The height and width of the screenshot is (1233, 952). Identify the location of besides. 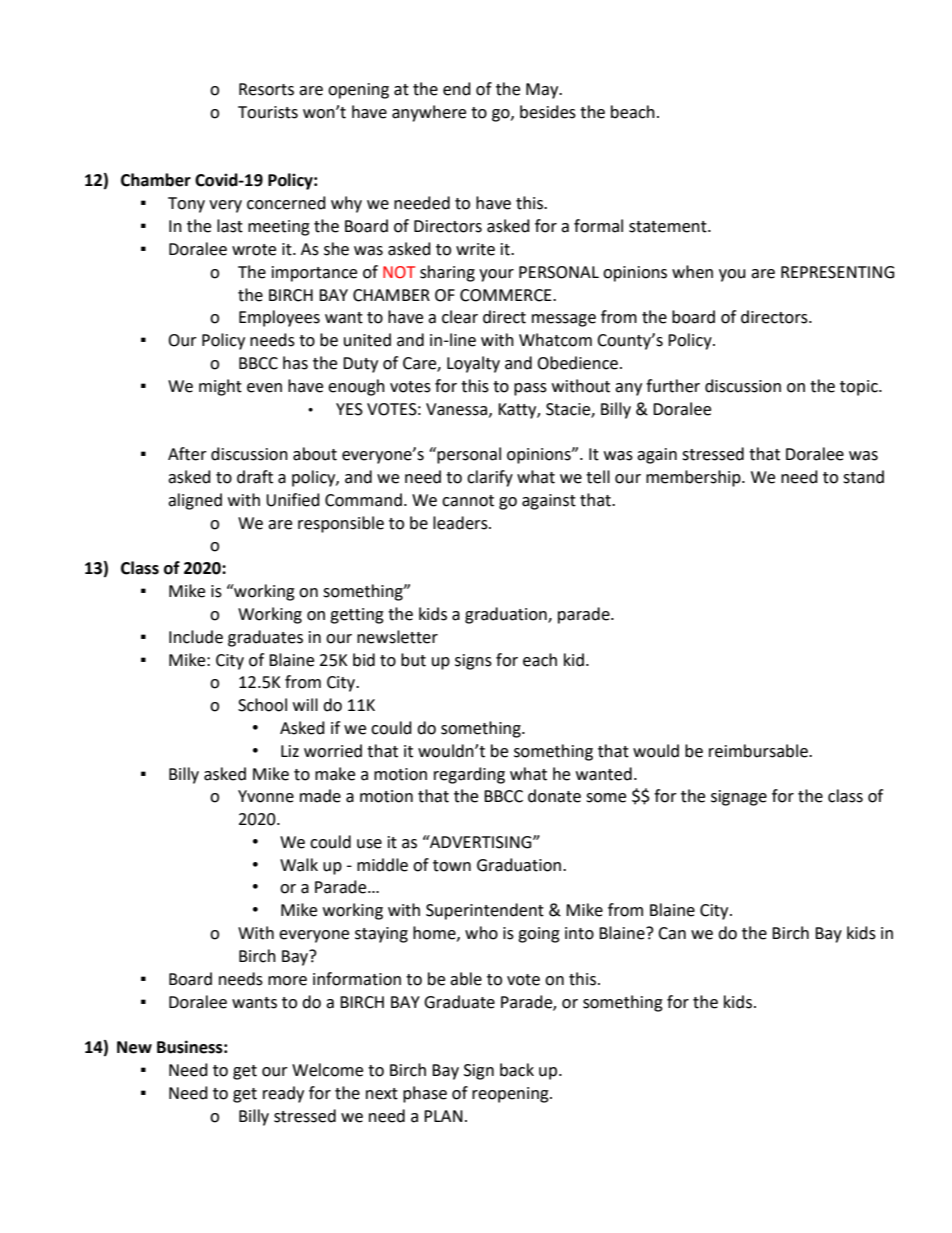
(548, 112).
